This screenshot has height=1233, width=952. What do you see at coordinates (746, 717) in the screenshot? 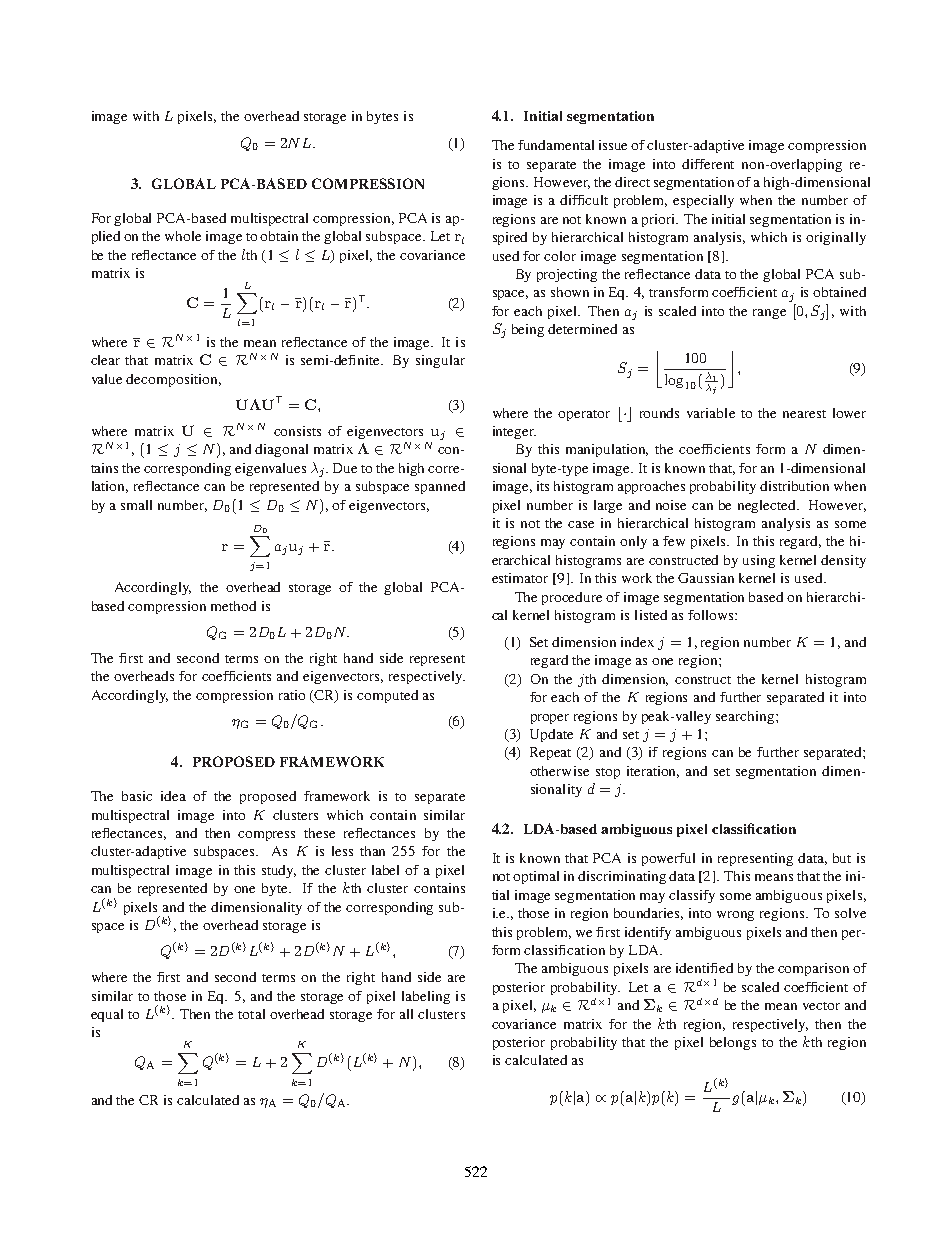
I see `searching` at bounding box center [746, 717].
